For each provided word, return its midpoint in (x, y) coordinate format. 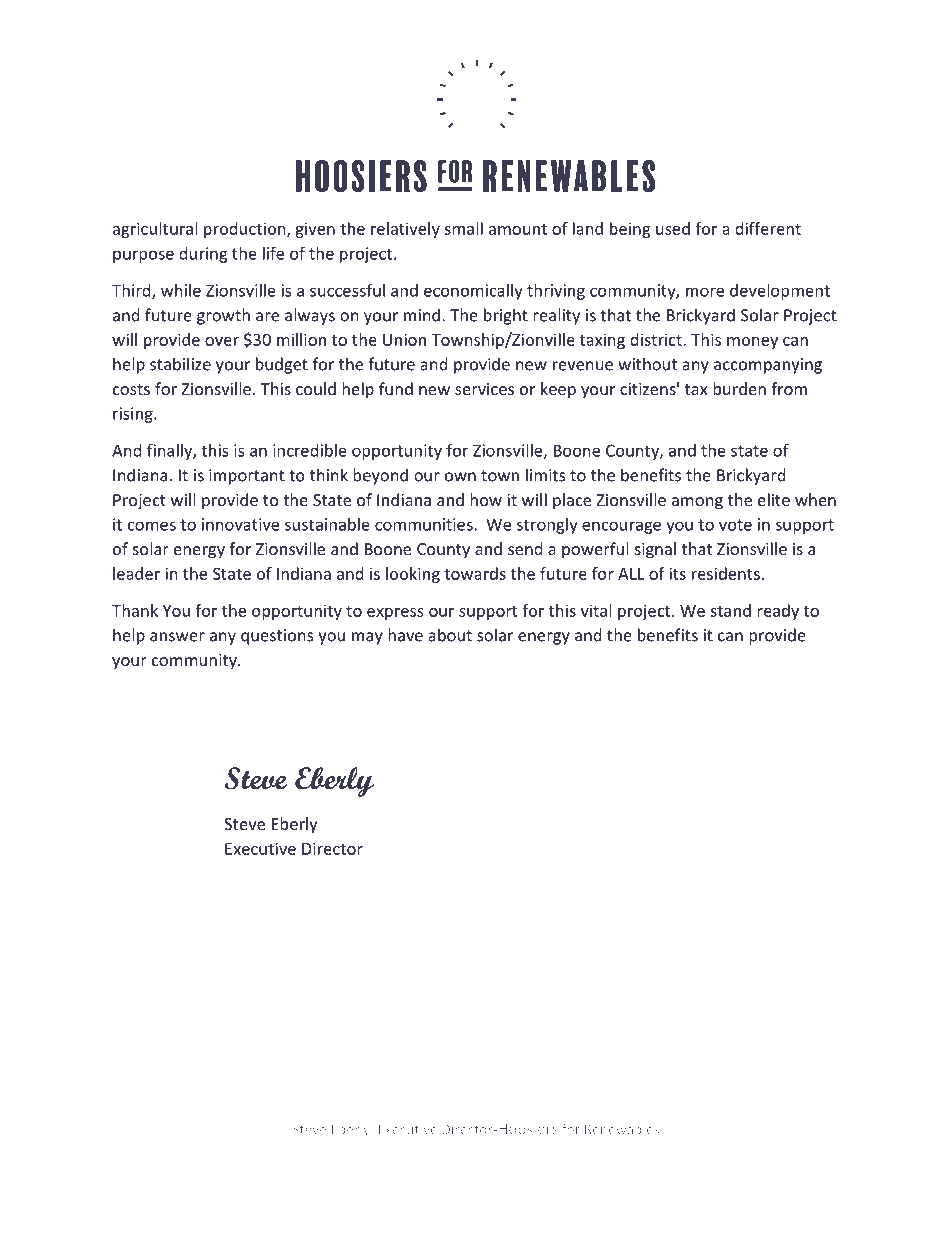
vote (735, 525)
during (203, 255)
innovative (240, 524)
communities (425, 524)
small (463, 228)
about (450, 635)
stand (730, 610)
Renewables (622, 1129)
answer (177, 637)
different (768, 228)
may (367, 638)
